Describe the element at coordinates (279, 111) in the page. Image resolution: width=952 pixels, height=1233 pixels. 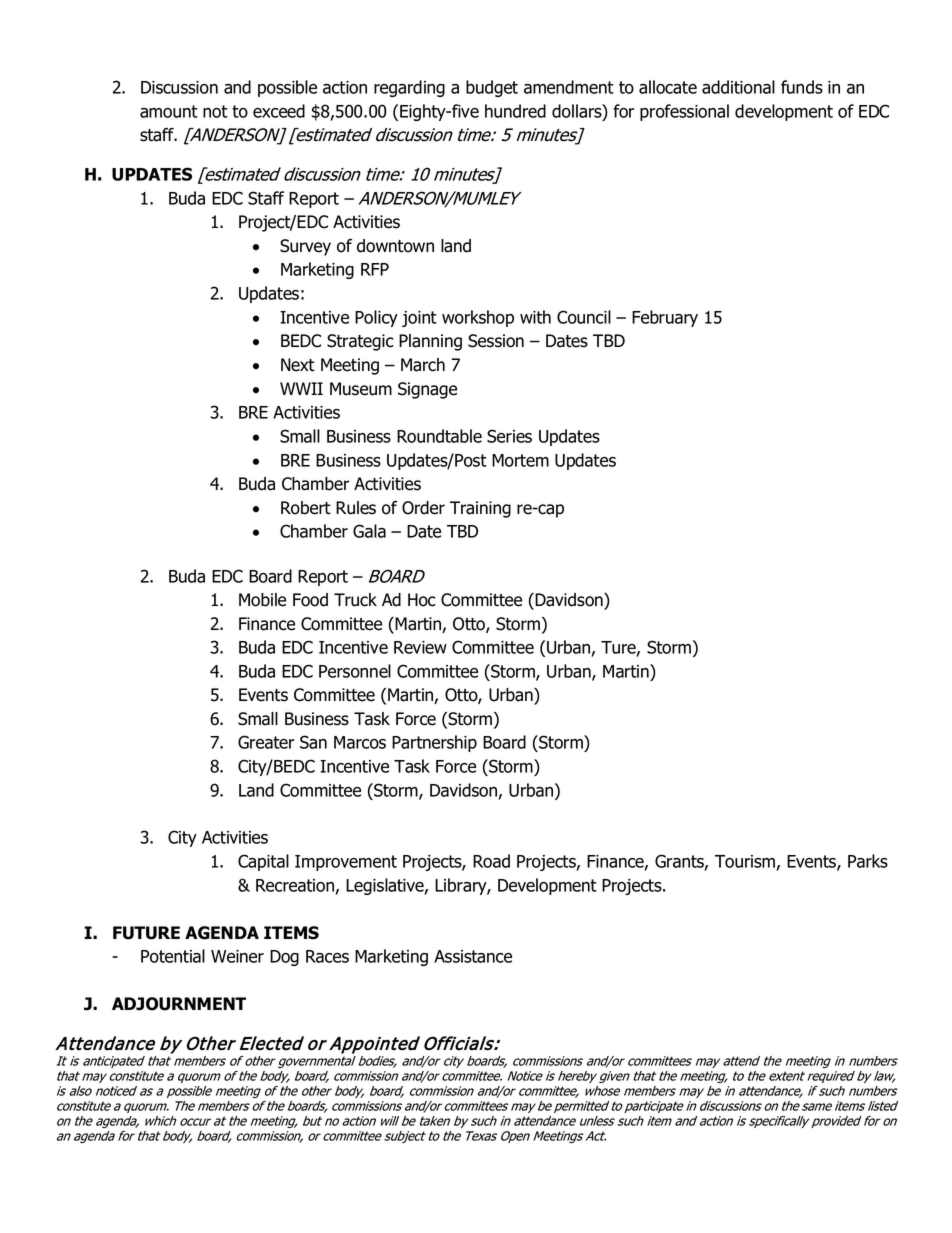
I see `exceed` at that location.
